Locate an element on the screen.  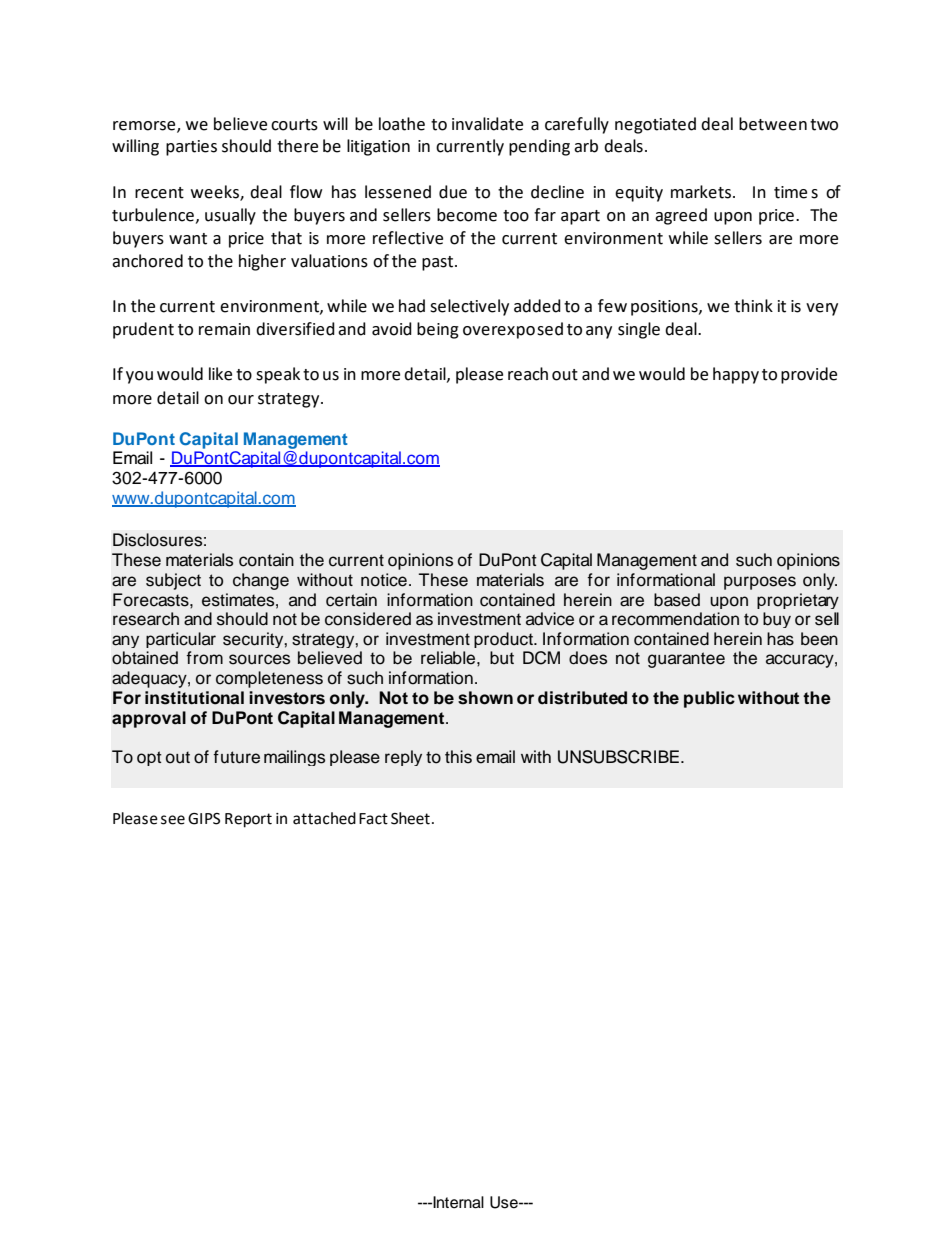
like is located at coordinates (220, 374).
